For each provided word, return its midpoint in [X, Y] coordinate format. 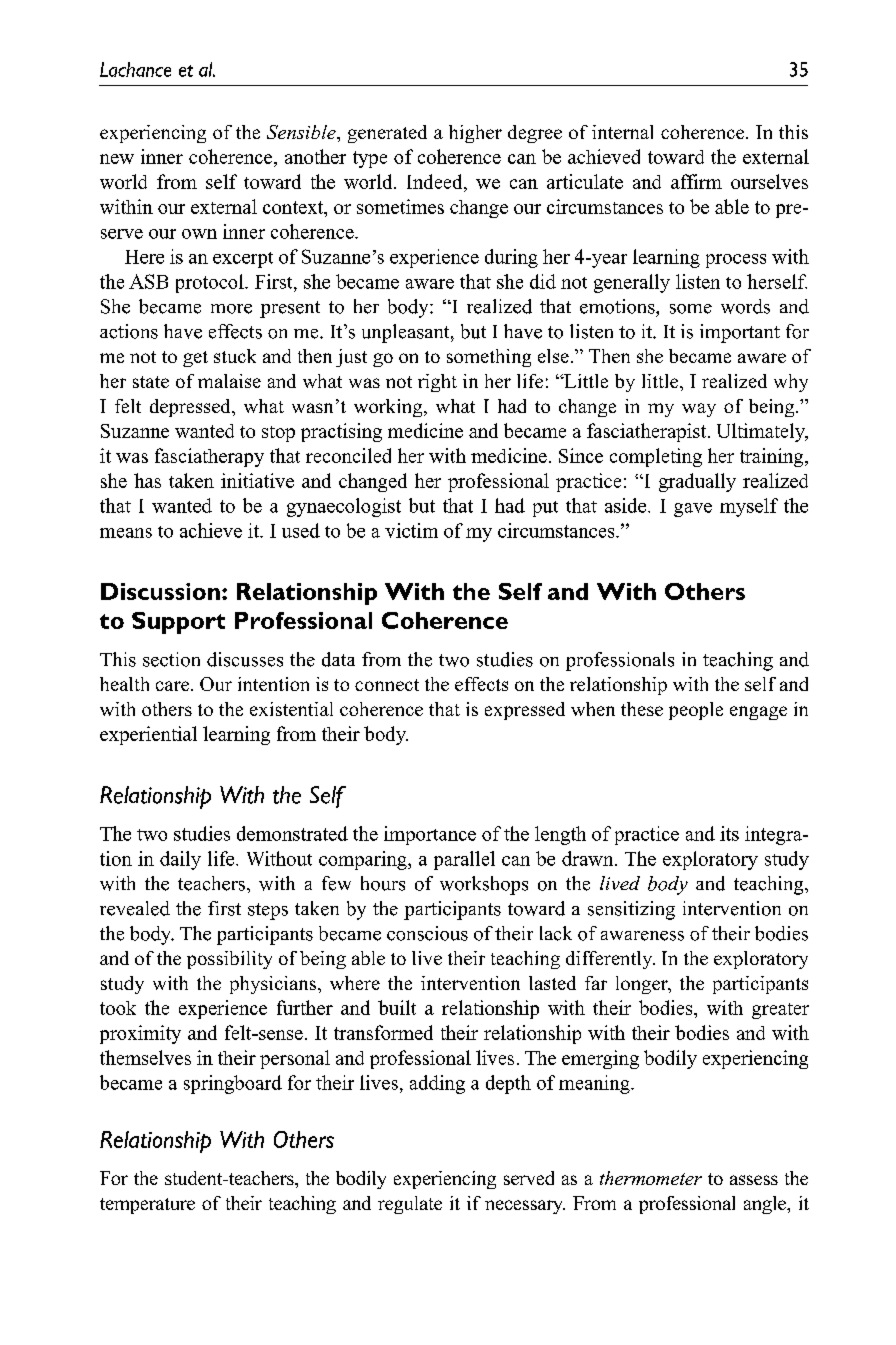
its [729, 833]
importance [430, 835]
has [147, 480]
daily [180, 860]
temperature [147, 1206]
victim [411, 530]
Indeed [436, 181]
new [117, 159]
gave [693, 510]
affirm [696, 181]
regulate [410, 1205]
